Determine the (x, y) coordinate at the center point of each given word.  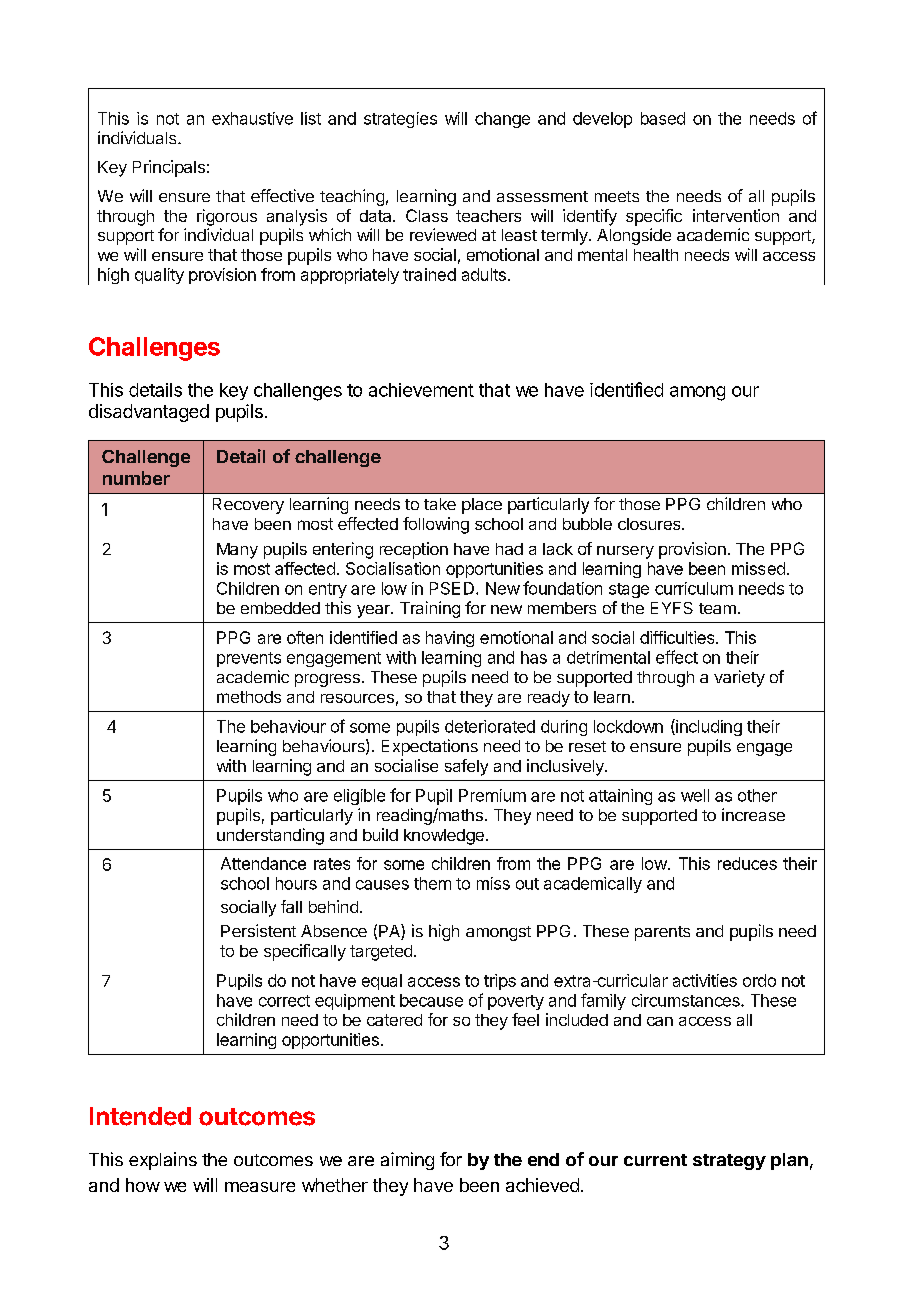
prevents (249, 659)
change (502, 120)
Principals (169, 168)
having (450, 639)
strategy (729, 1162)
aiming (407, 1161)
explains (163, 1161)
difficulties (678, 637)
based (663, 118)
